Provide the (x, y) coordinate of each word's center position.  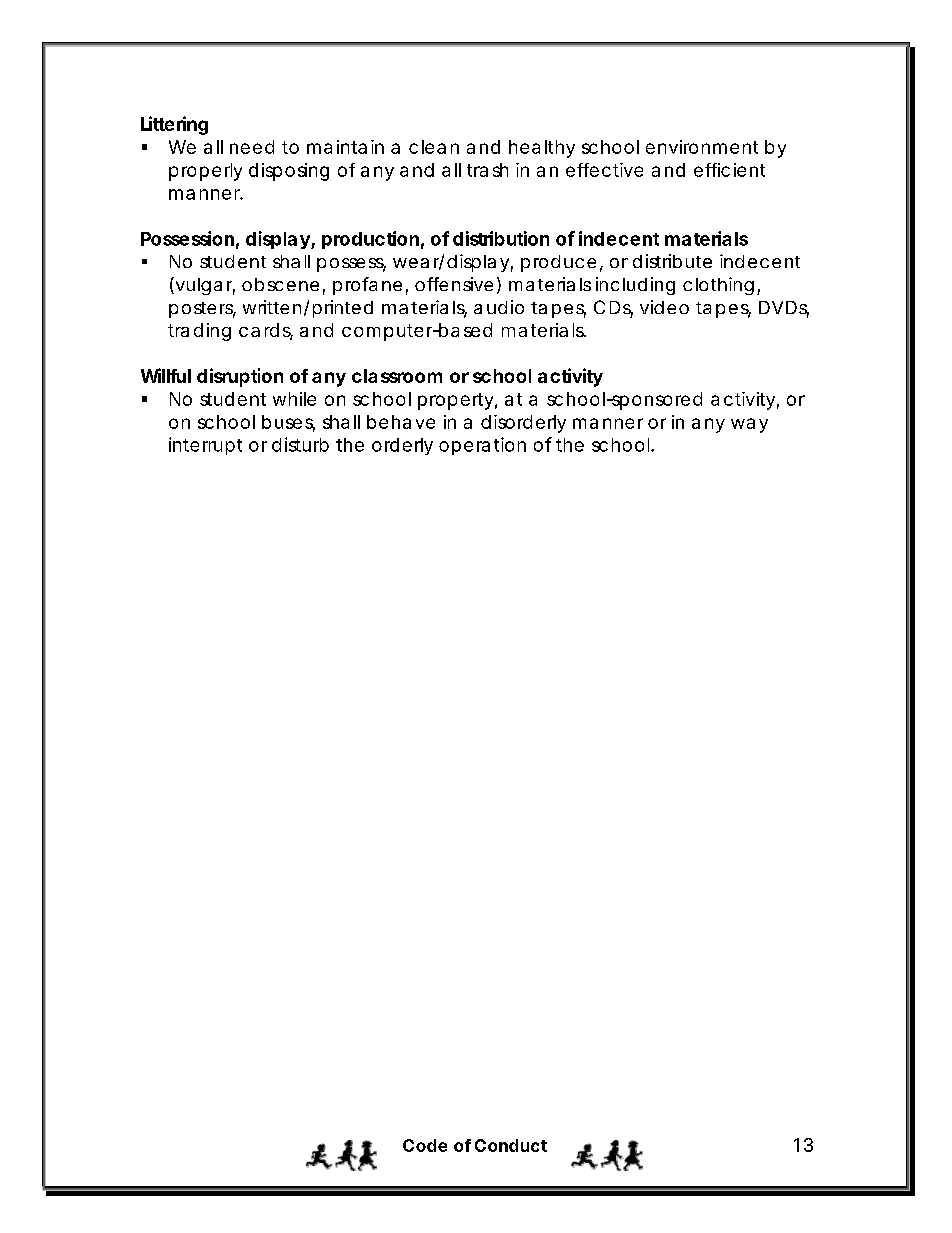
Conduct (511, 1145)
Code (425, 1145)
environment (702, 147)
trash (487, 170)
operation (482, 446)
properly (205, 172)
